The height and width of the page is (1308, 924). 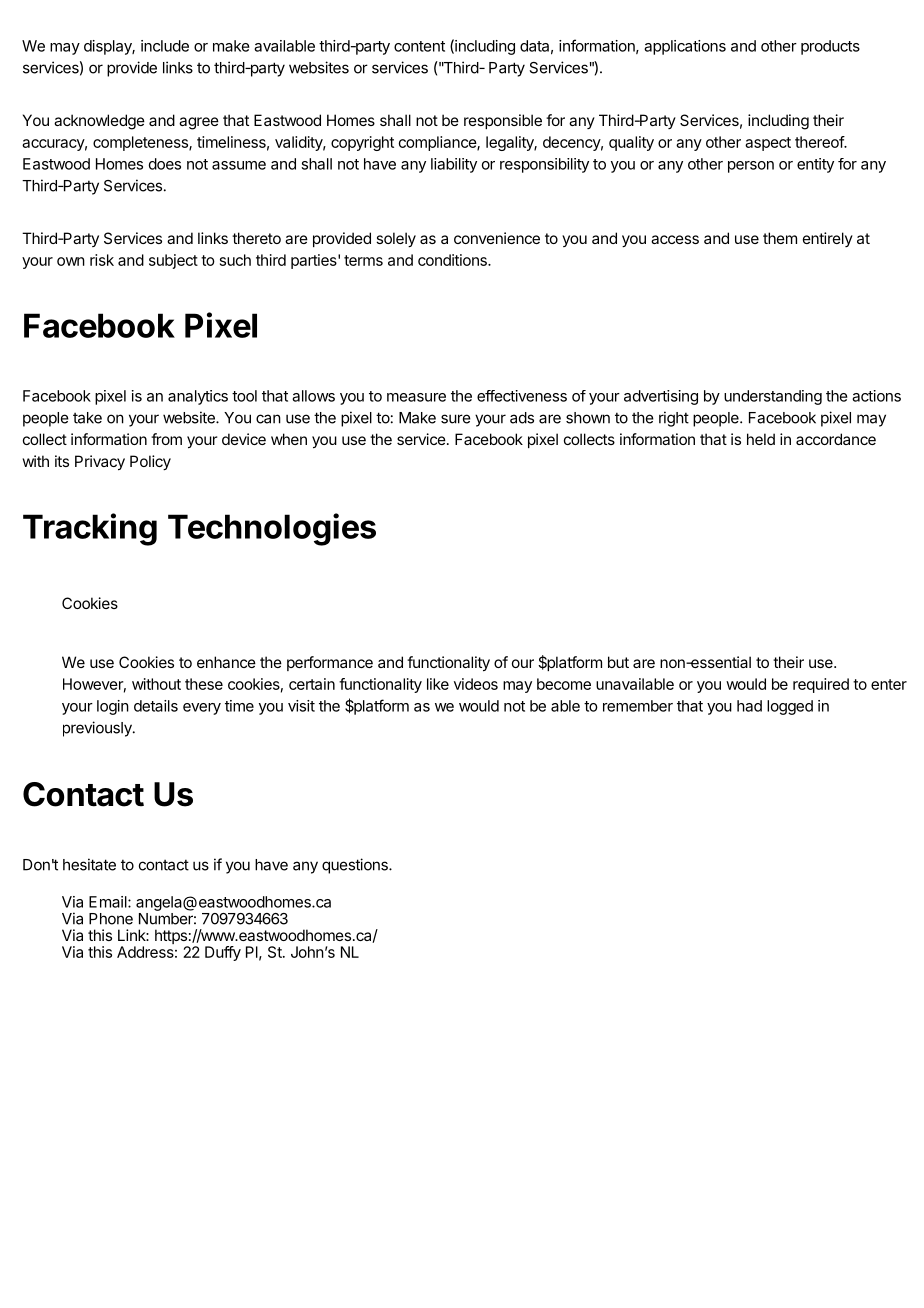 What do you see at coordinates (356, 866) in the page?
I see `questions` at bounding box center [356, 866].
